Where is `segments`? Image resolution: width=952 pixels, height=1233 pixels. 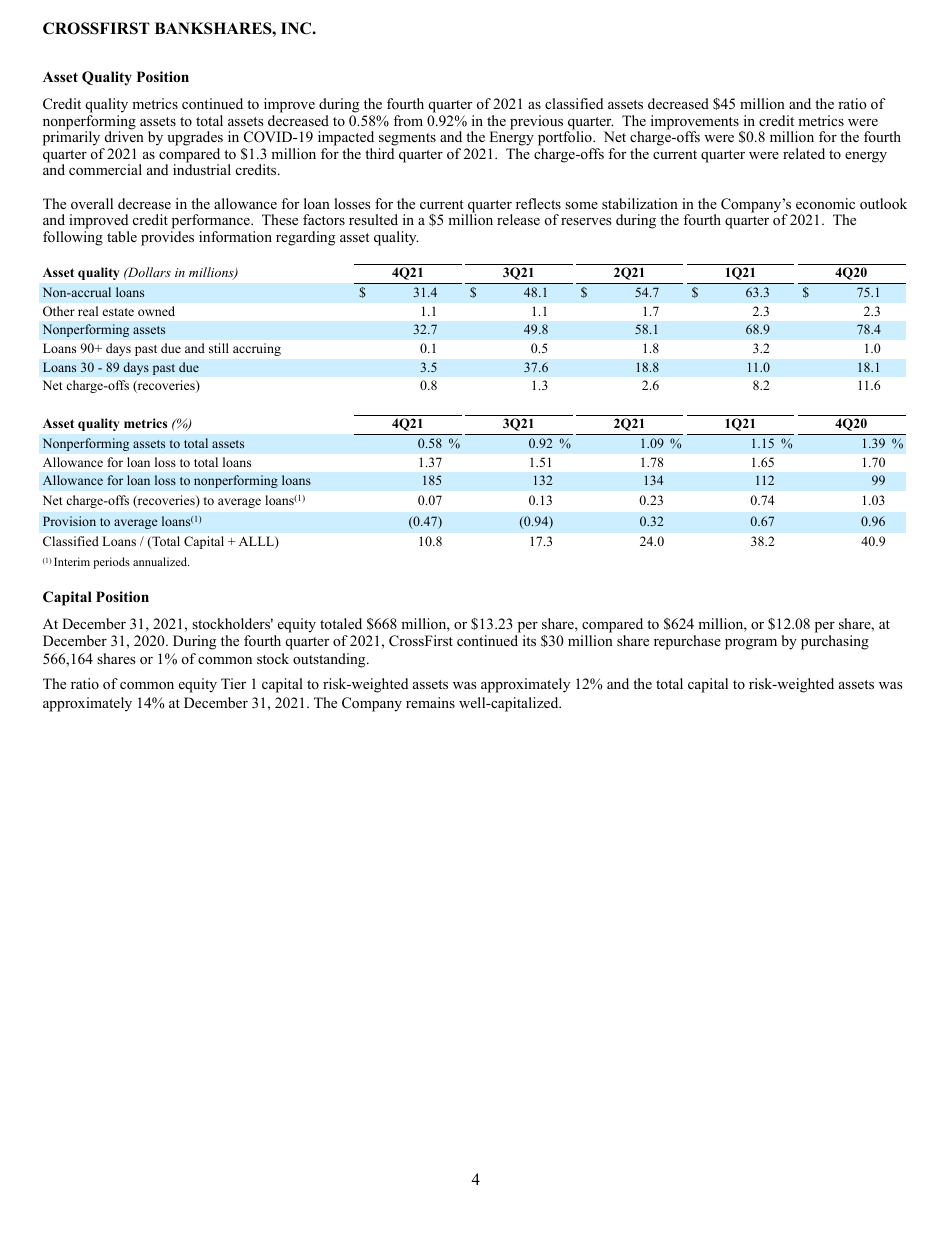 segments is located at coordinates (407, 139).
